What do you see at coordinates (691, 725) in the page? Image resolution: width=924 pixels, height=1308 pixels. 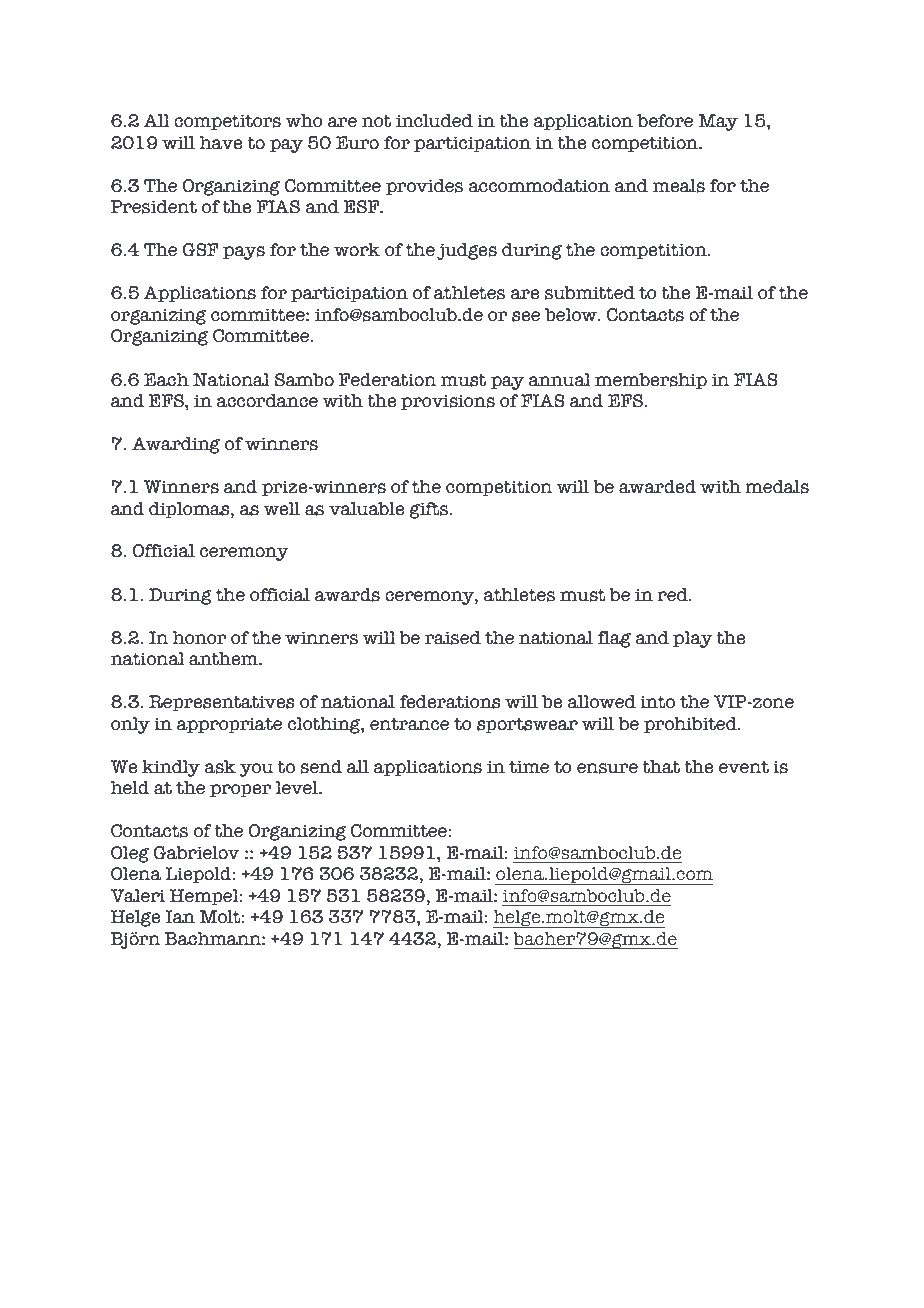 I see `prohibited` at bounding box center [691, 725].
